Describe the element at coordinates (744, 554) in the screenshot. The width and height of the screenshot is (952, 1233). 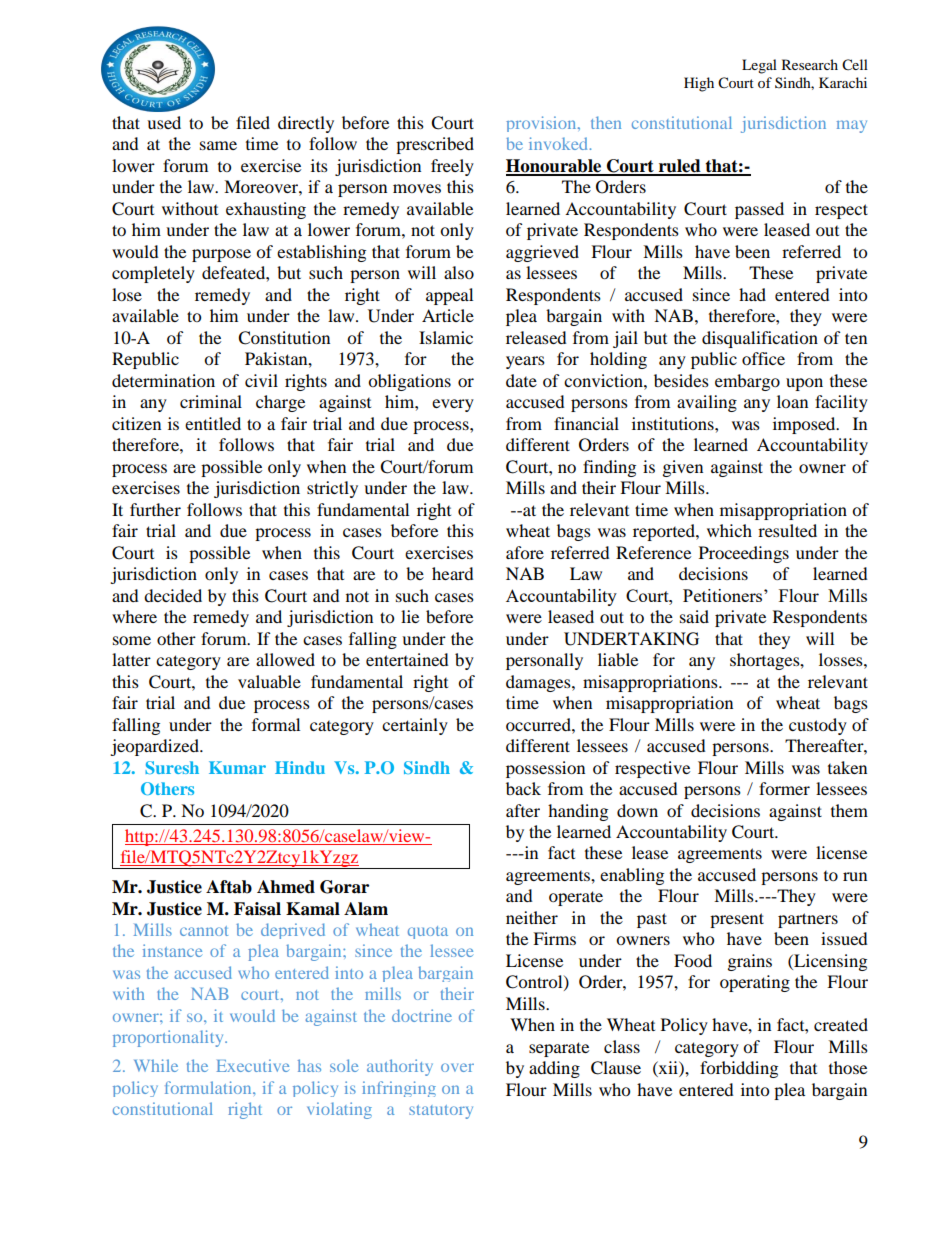
I see `Proceedings` at that location.
